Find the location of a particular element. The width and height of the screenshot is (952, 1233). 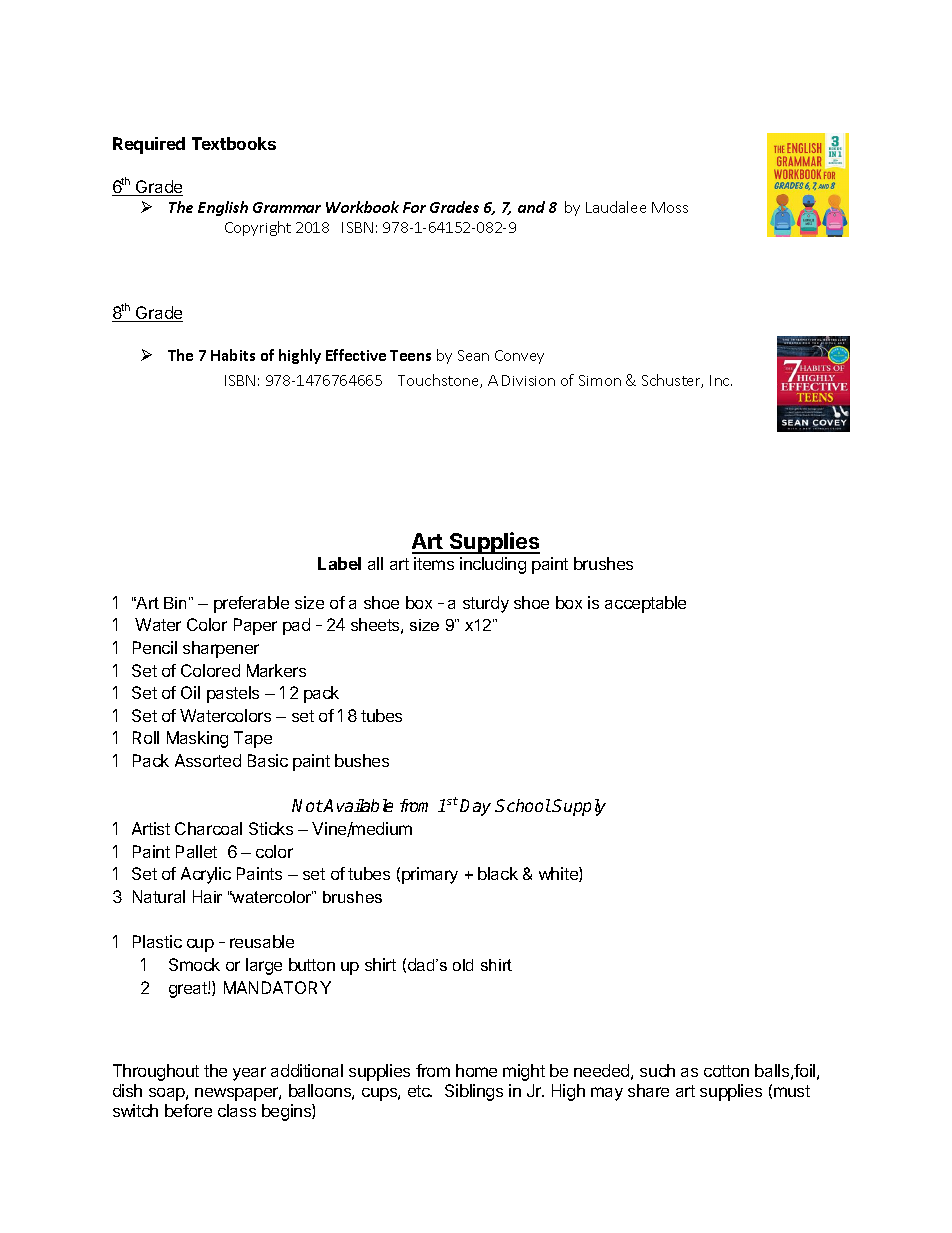

Workbook is located at coordinates (362, 207).
